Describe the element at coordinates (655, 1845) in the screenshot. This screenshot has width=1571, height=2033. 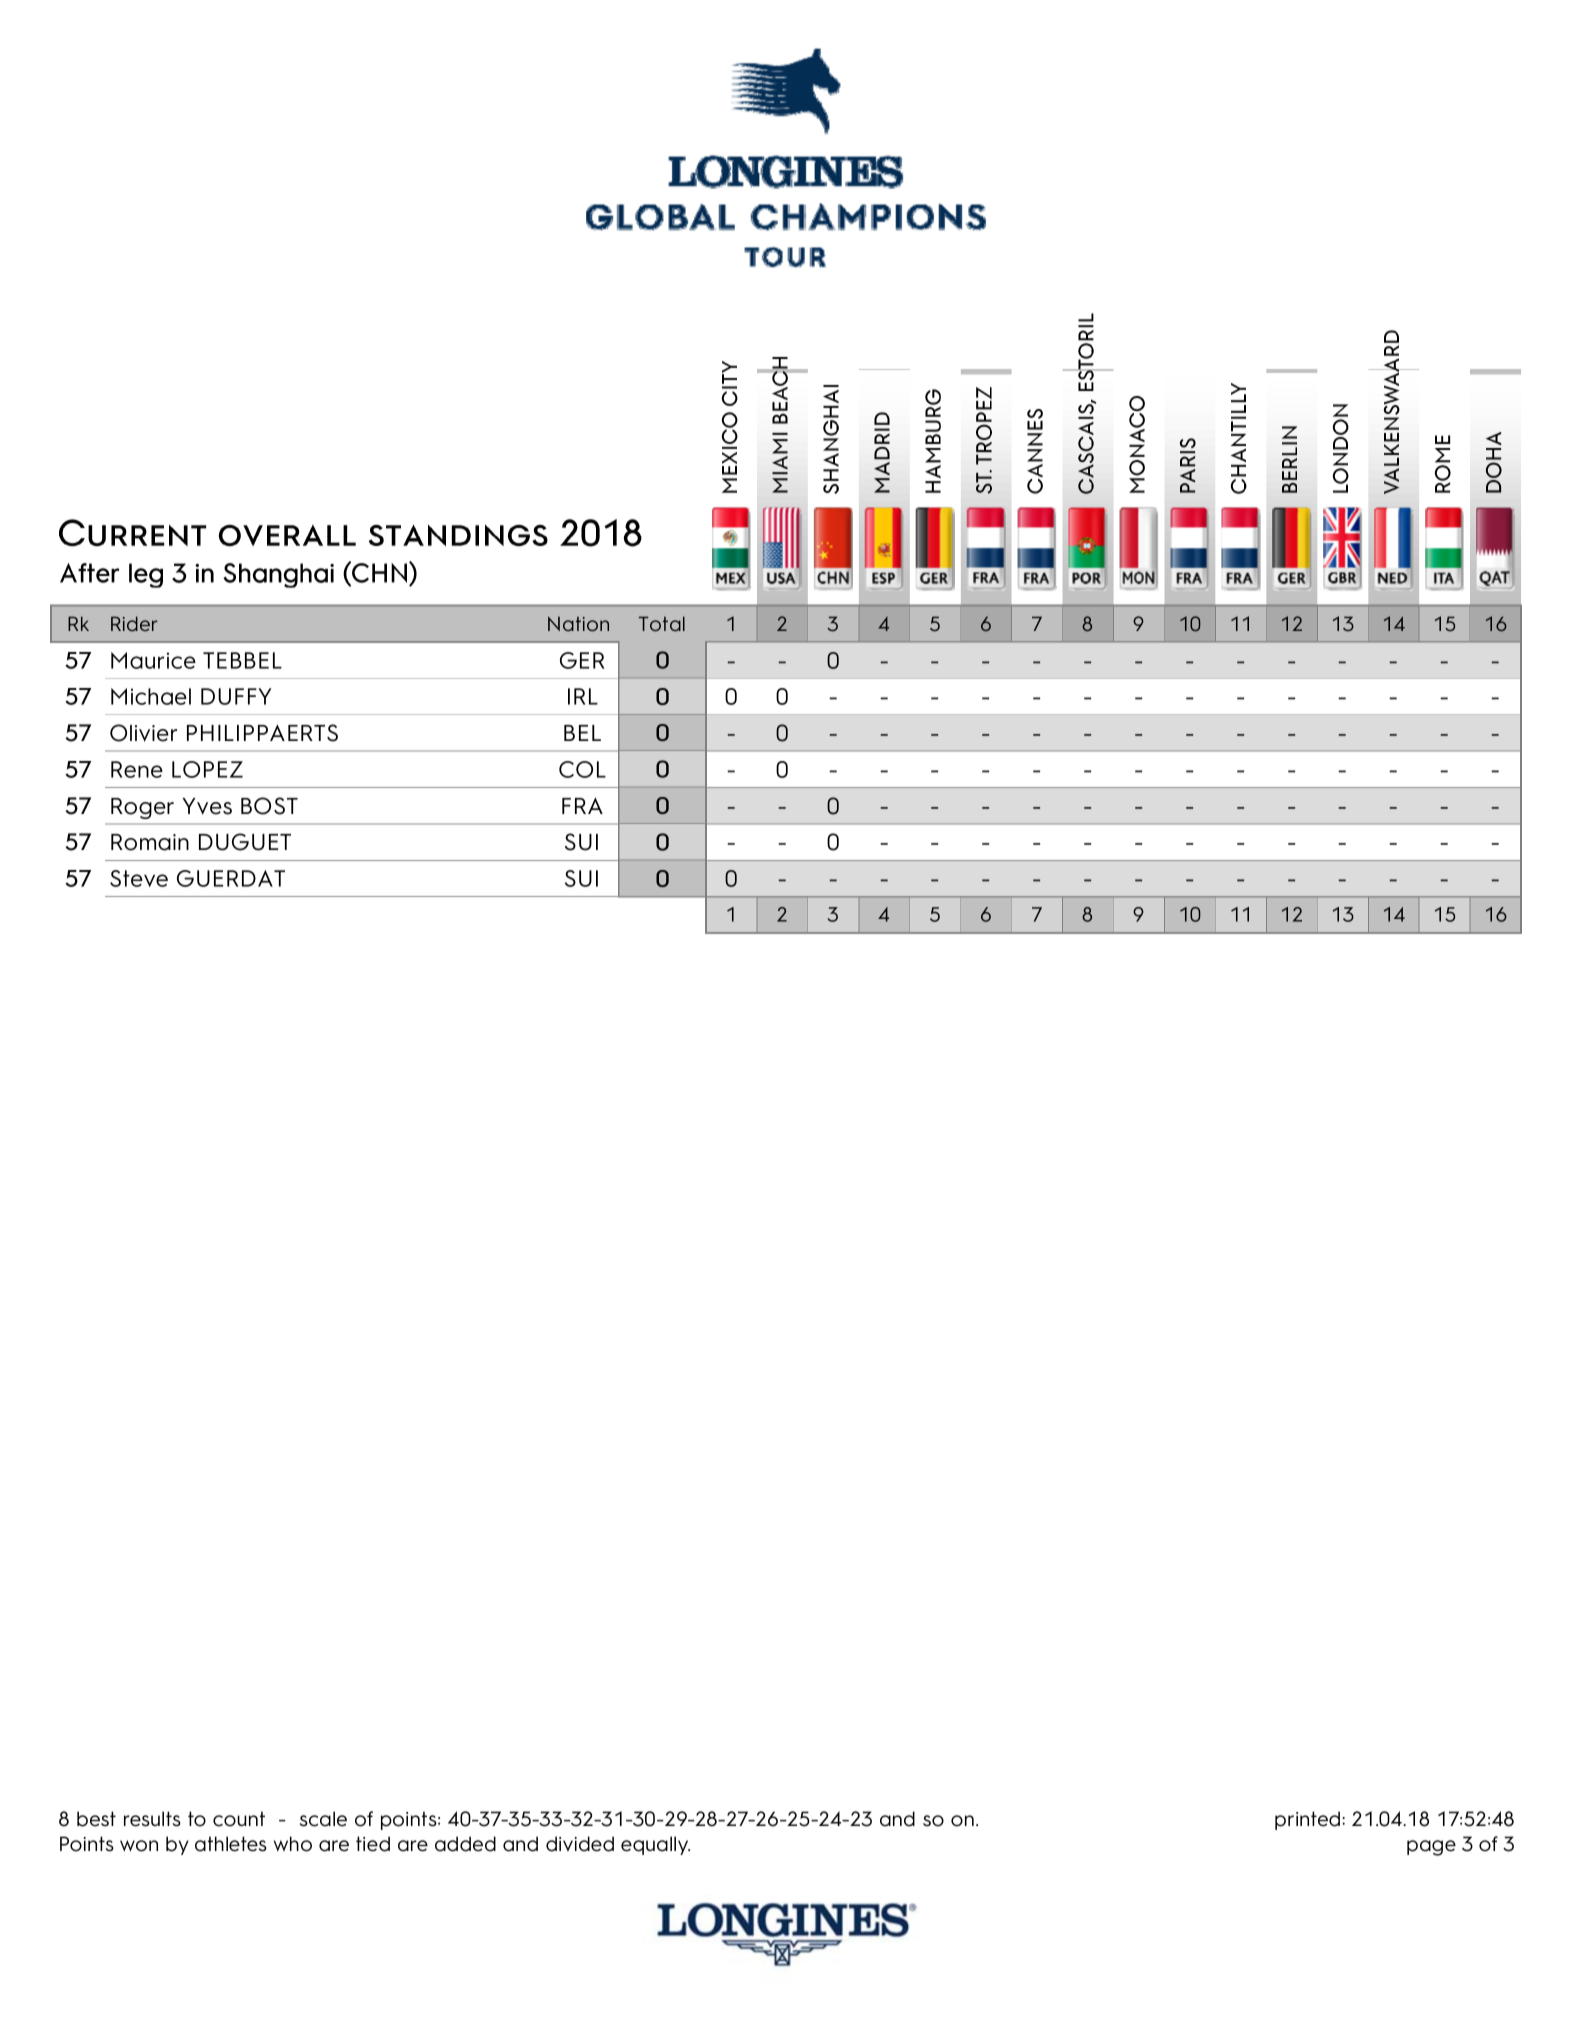
I see `equally` at that location.
